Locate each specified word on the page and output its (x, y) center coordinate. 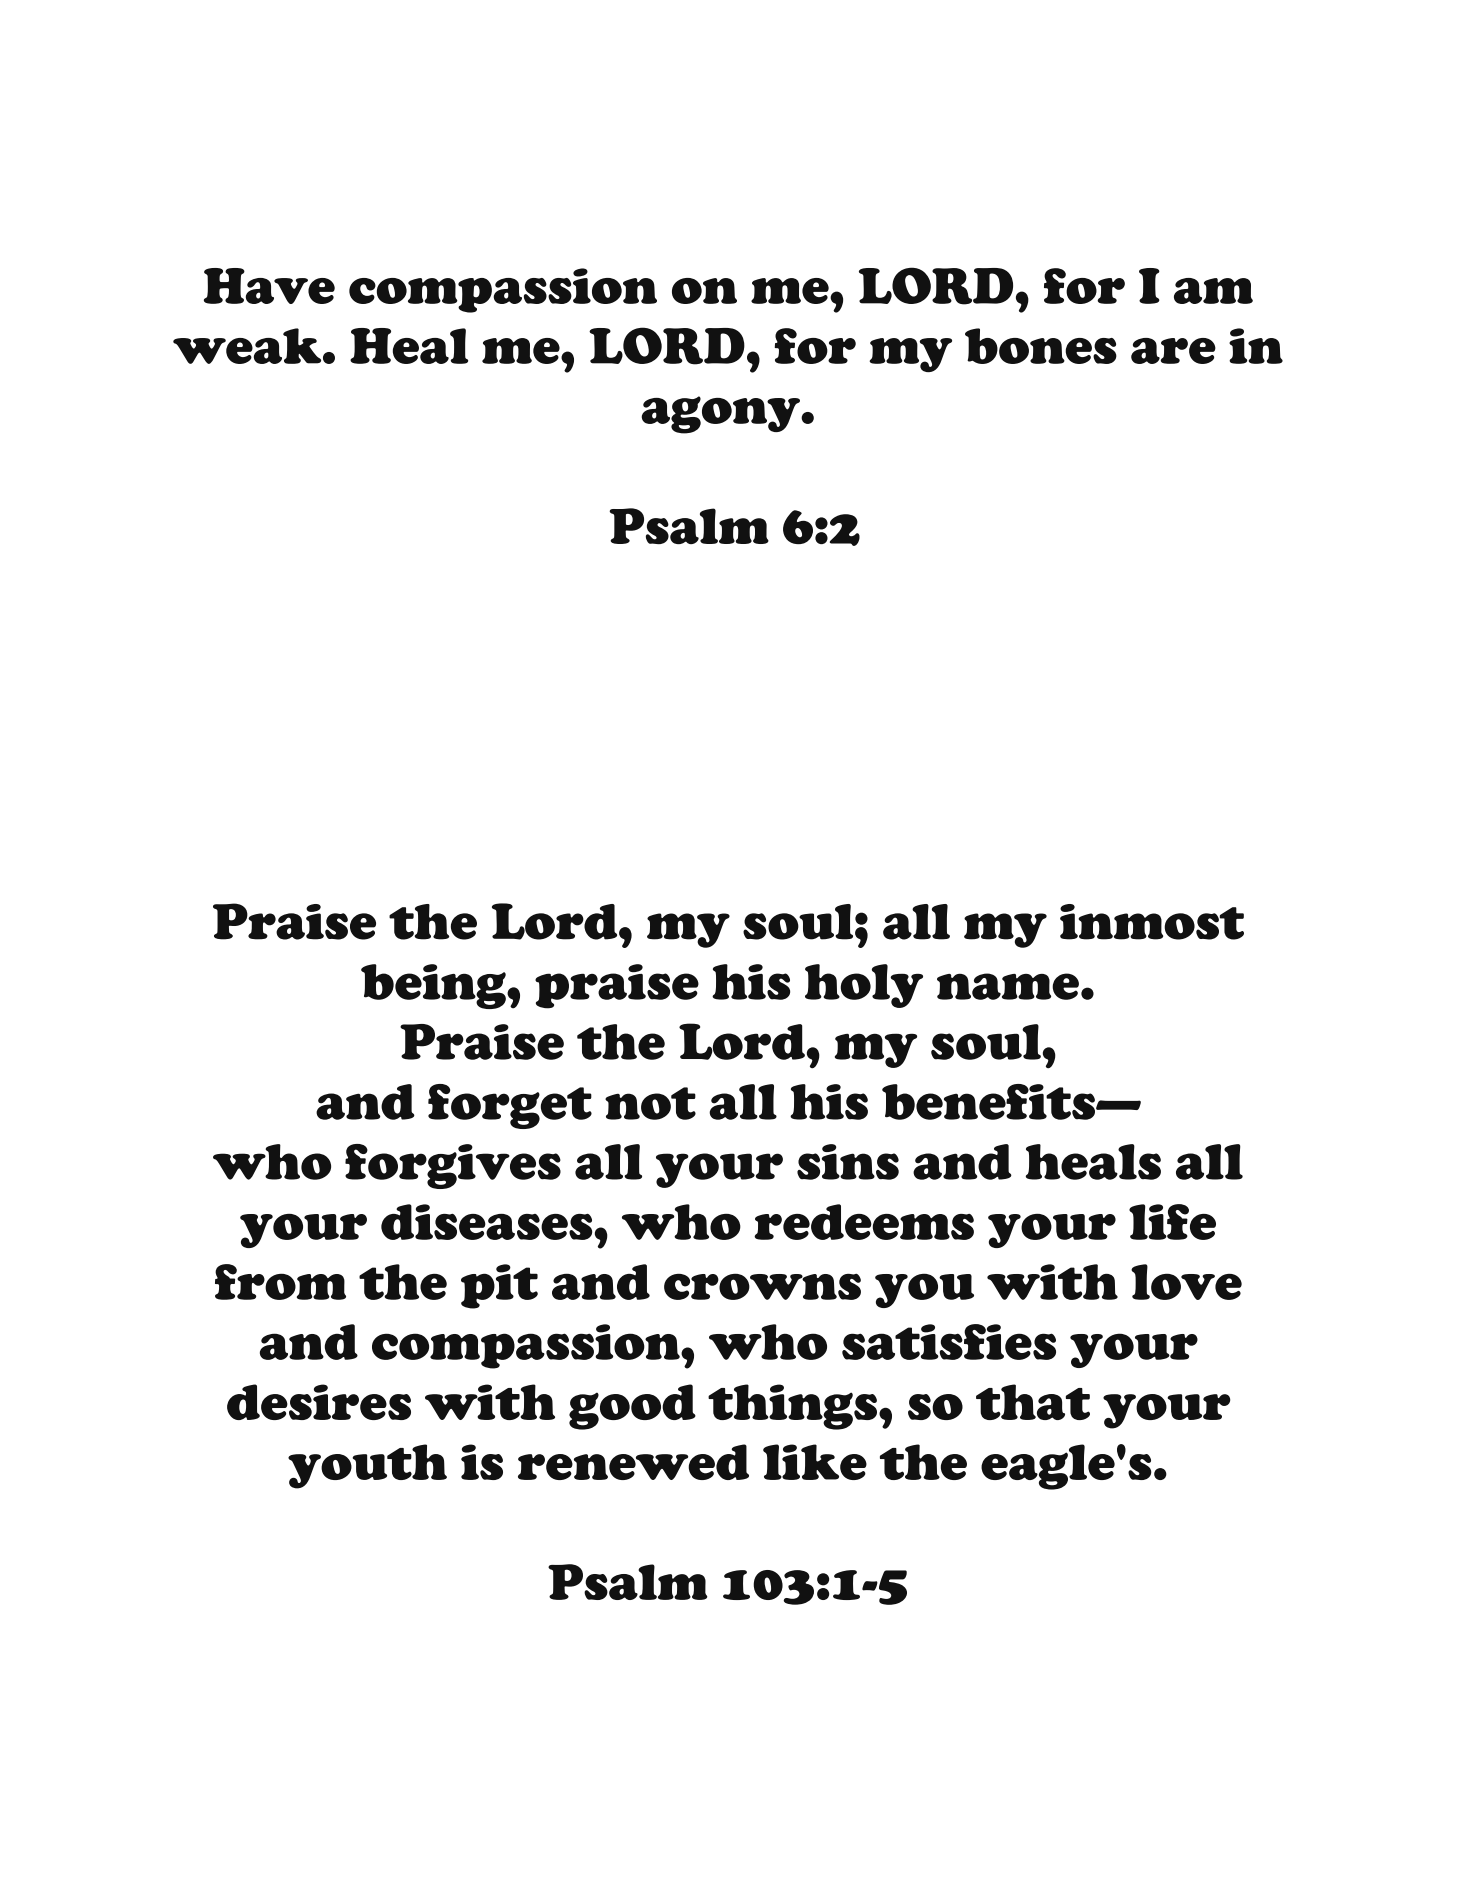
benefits (989, 1102)
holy (864, 986)
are (1173, 351)
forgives (453, 1166)
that (1033, 1402)
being (434, 986)
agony (721, 415)
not (650, 1103)
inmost (1152, 922)
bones (1041, 346)
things (792, 1407)
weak (248, 346)
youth (367, 1466)
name (1008, 986)
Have (269, 286)
